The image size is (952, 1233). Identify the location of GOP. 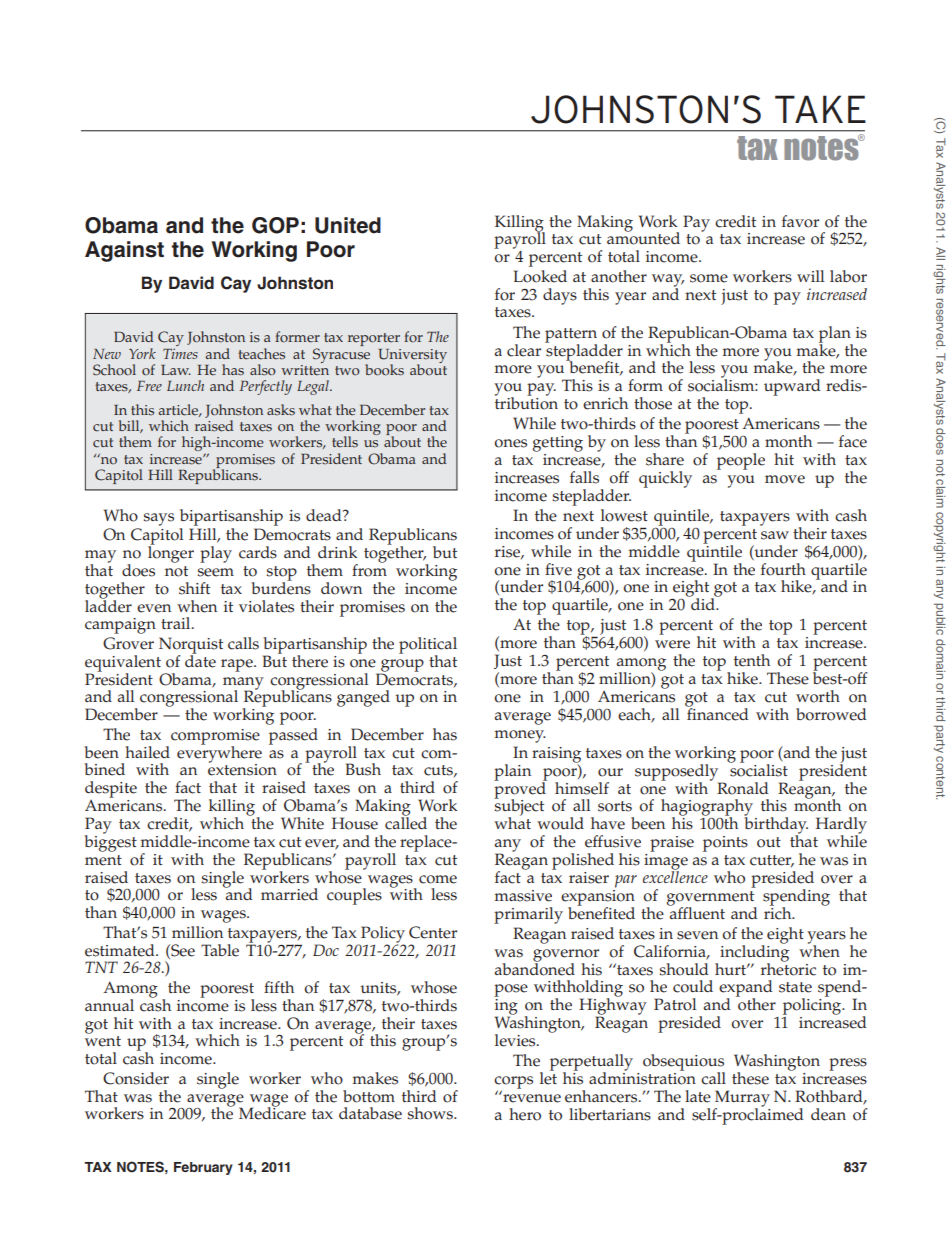
(275, 225).
